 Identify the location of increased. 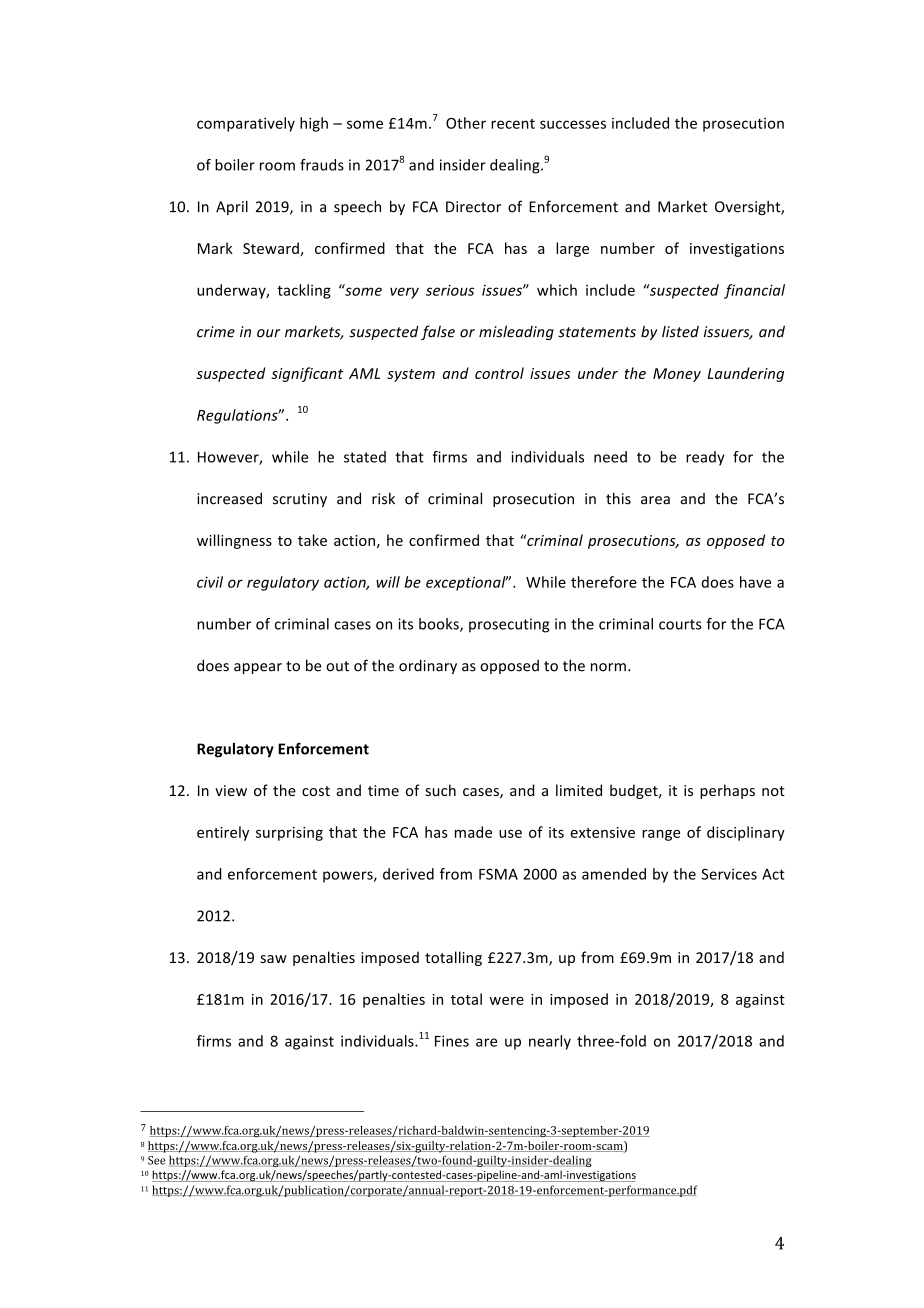
(229, 498).
